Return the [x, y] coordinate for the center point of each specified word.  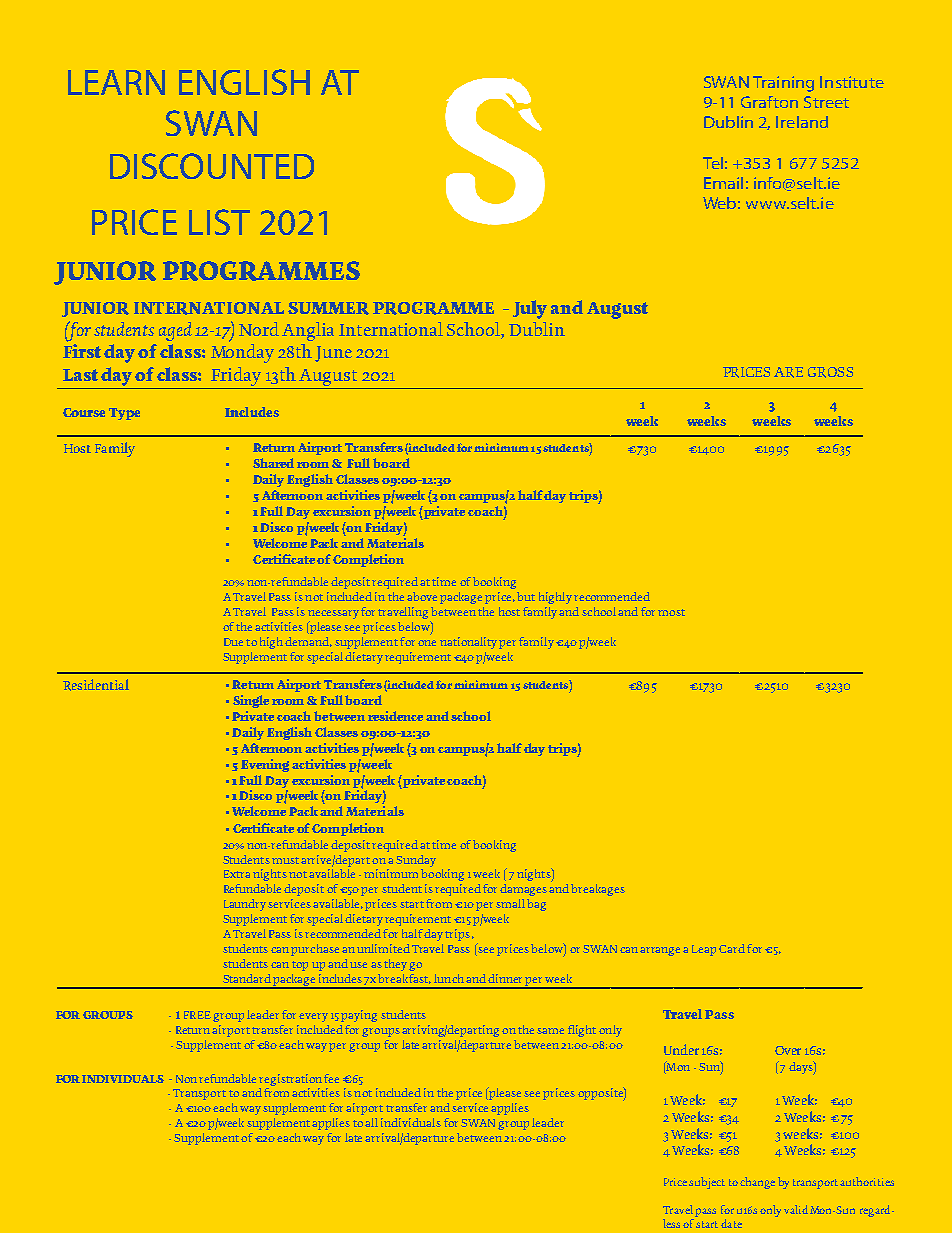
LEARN [116, 82]
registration [290, 1080]
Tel [713, 163]
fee [331, 1078]
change [757, 1183]
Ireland [802, 122]
